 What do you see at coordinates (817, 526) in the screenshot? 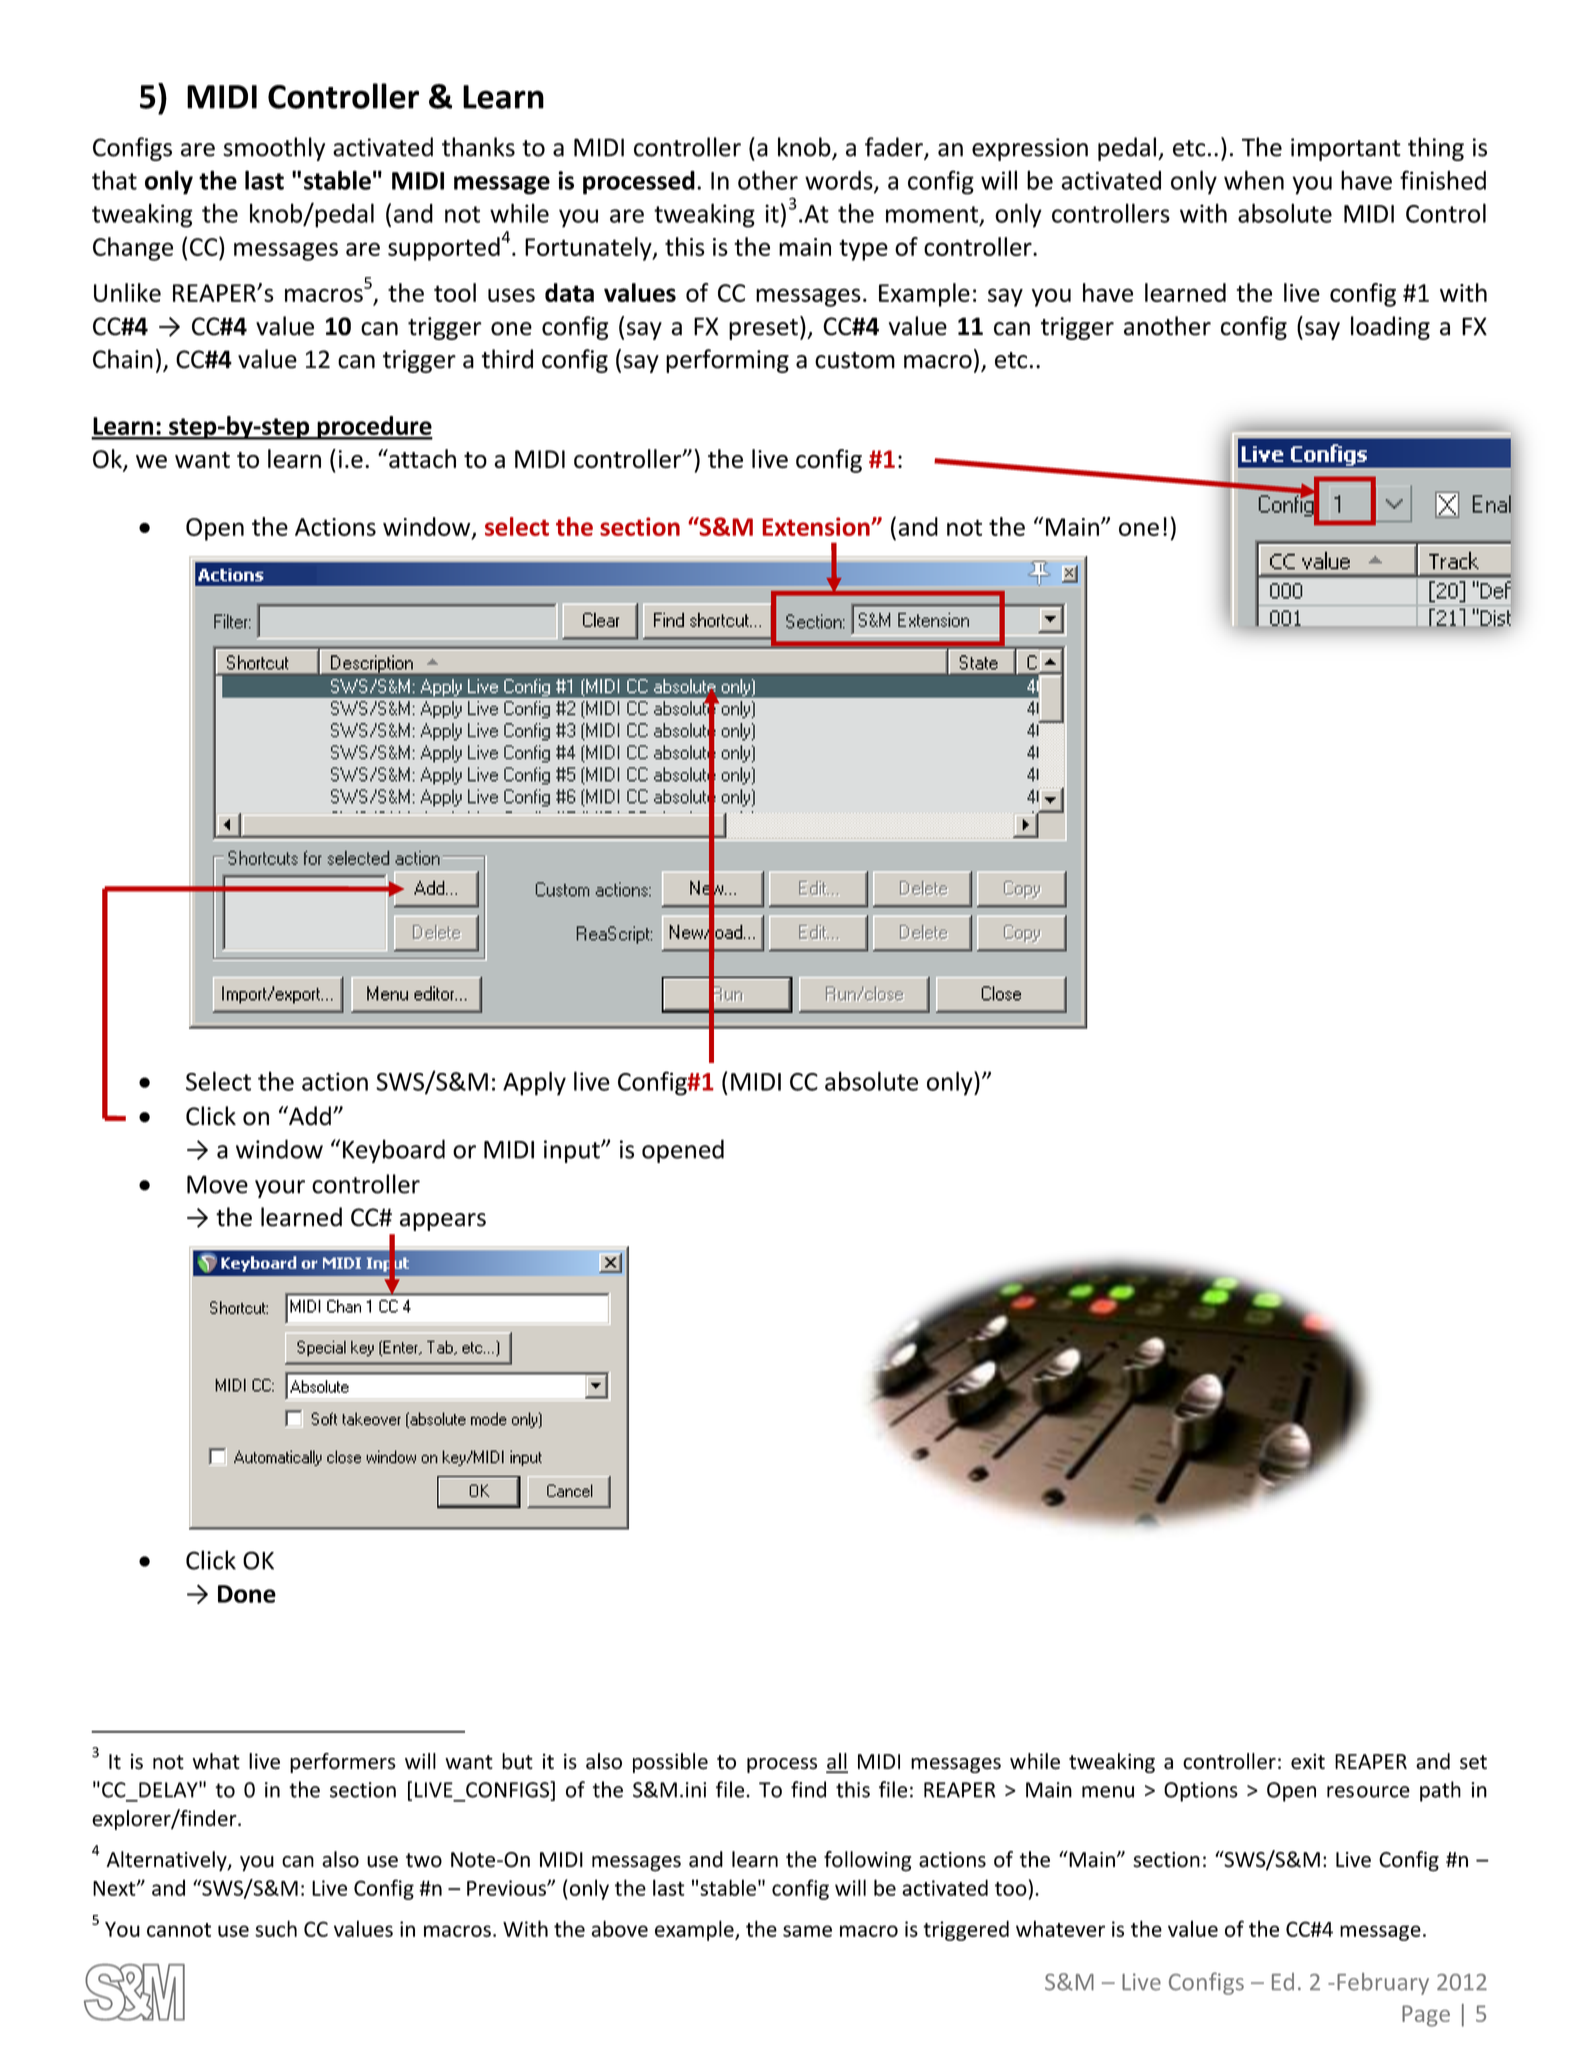
I see `Extension` at bounding box center [817, 526].
